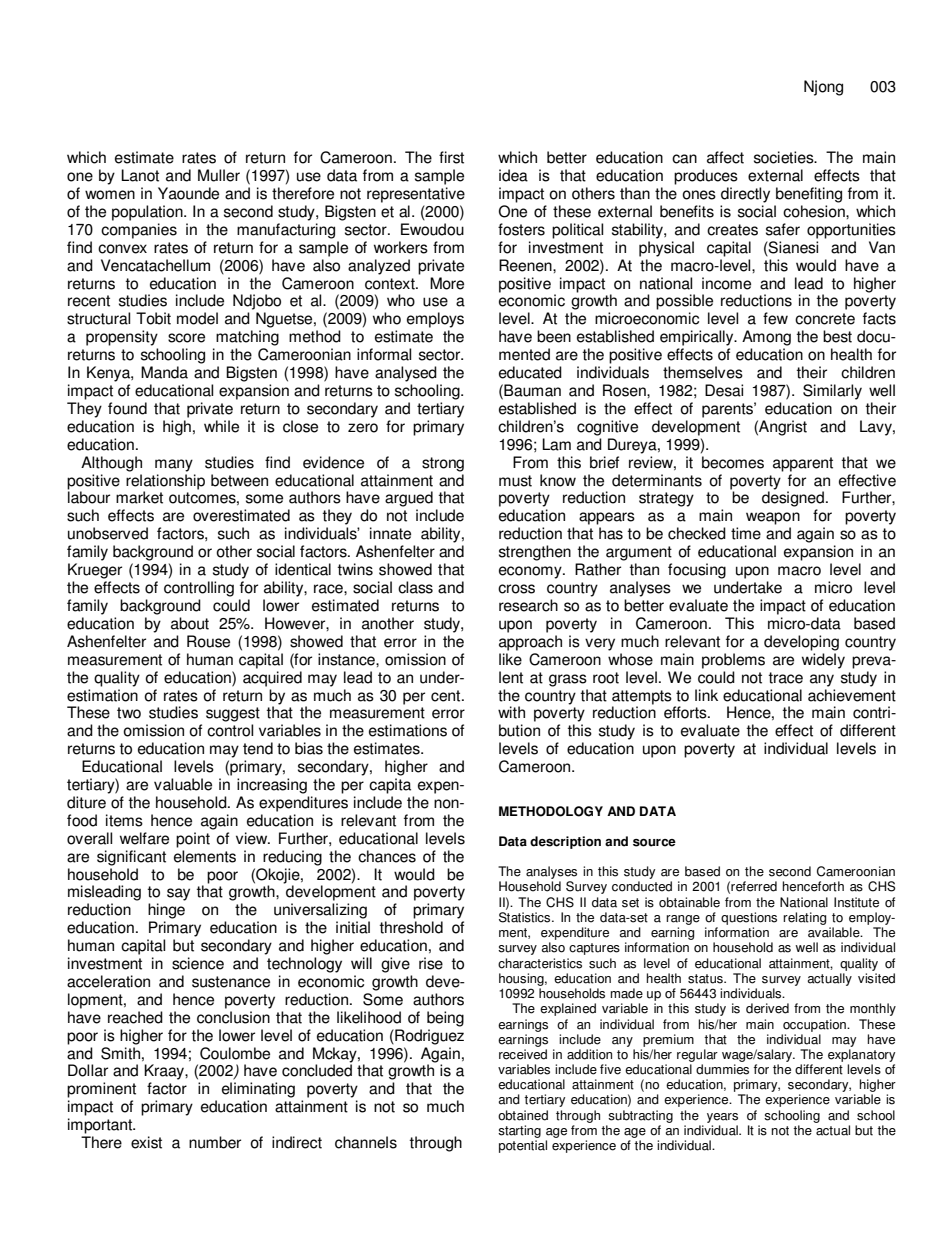  I want to click on idea, so click(513, 175).
